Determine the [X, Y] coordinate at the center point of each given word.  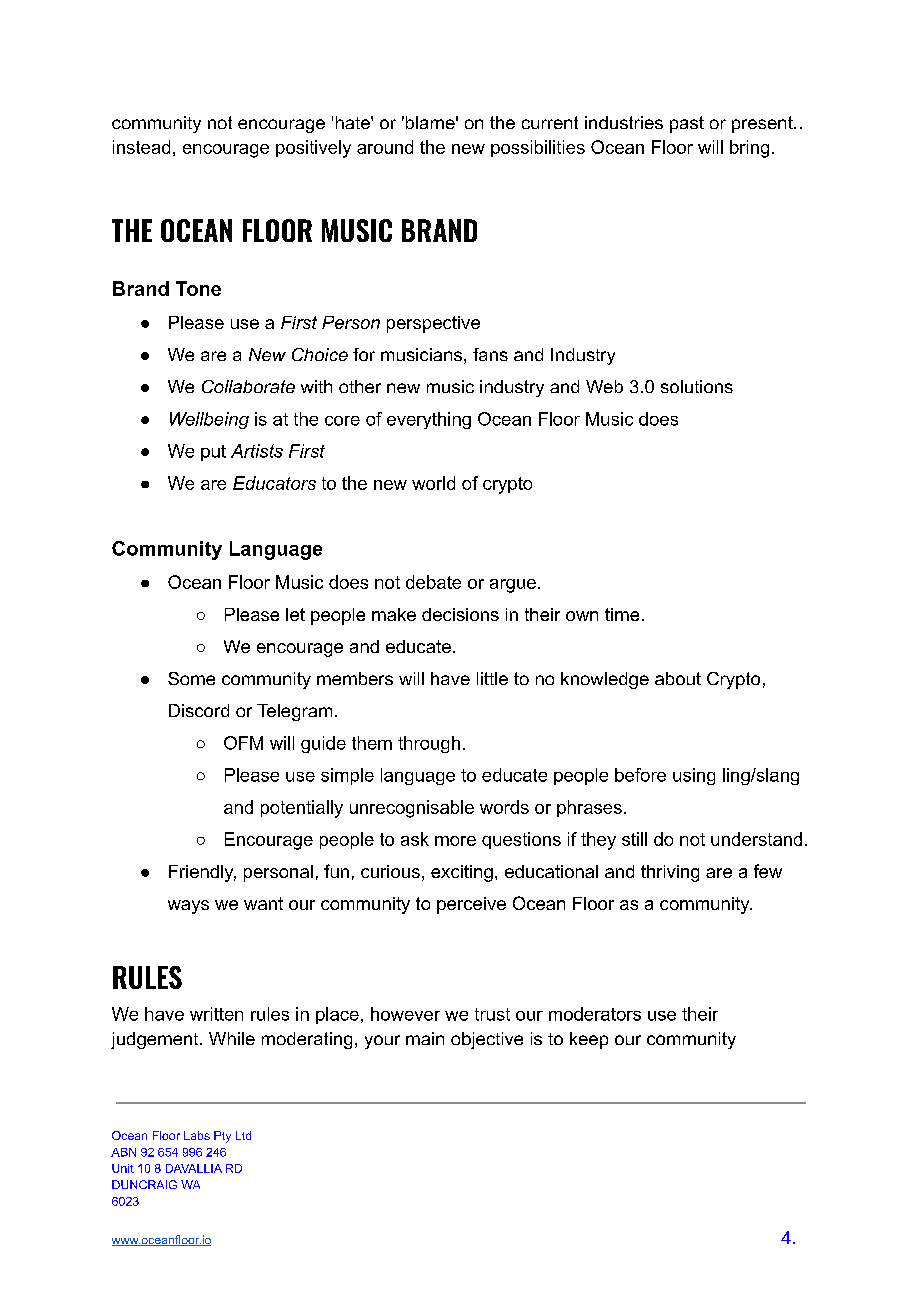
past [687, 124]
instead [141, 147]
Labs [197, 1135]
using [694, 776]
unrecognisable [412, 809]
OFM [243, 743]
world [433, 483]
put [213, 453]
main [425, 1038]
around [385, 147]
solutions [697, 386]
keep [589, 1040]
